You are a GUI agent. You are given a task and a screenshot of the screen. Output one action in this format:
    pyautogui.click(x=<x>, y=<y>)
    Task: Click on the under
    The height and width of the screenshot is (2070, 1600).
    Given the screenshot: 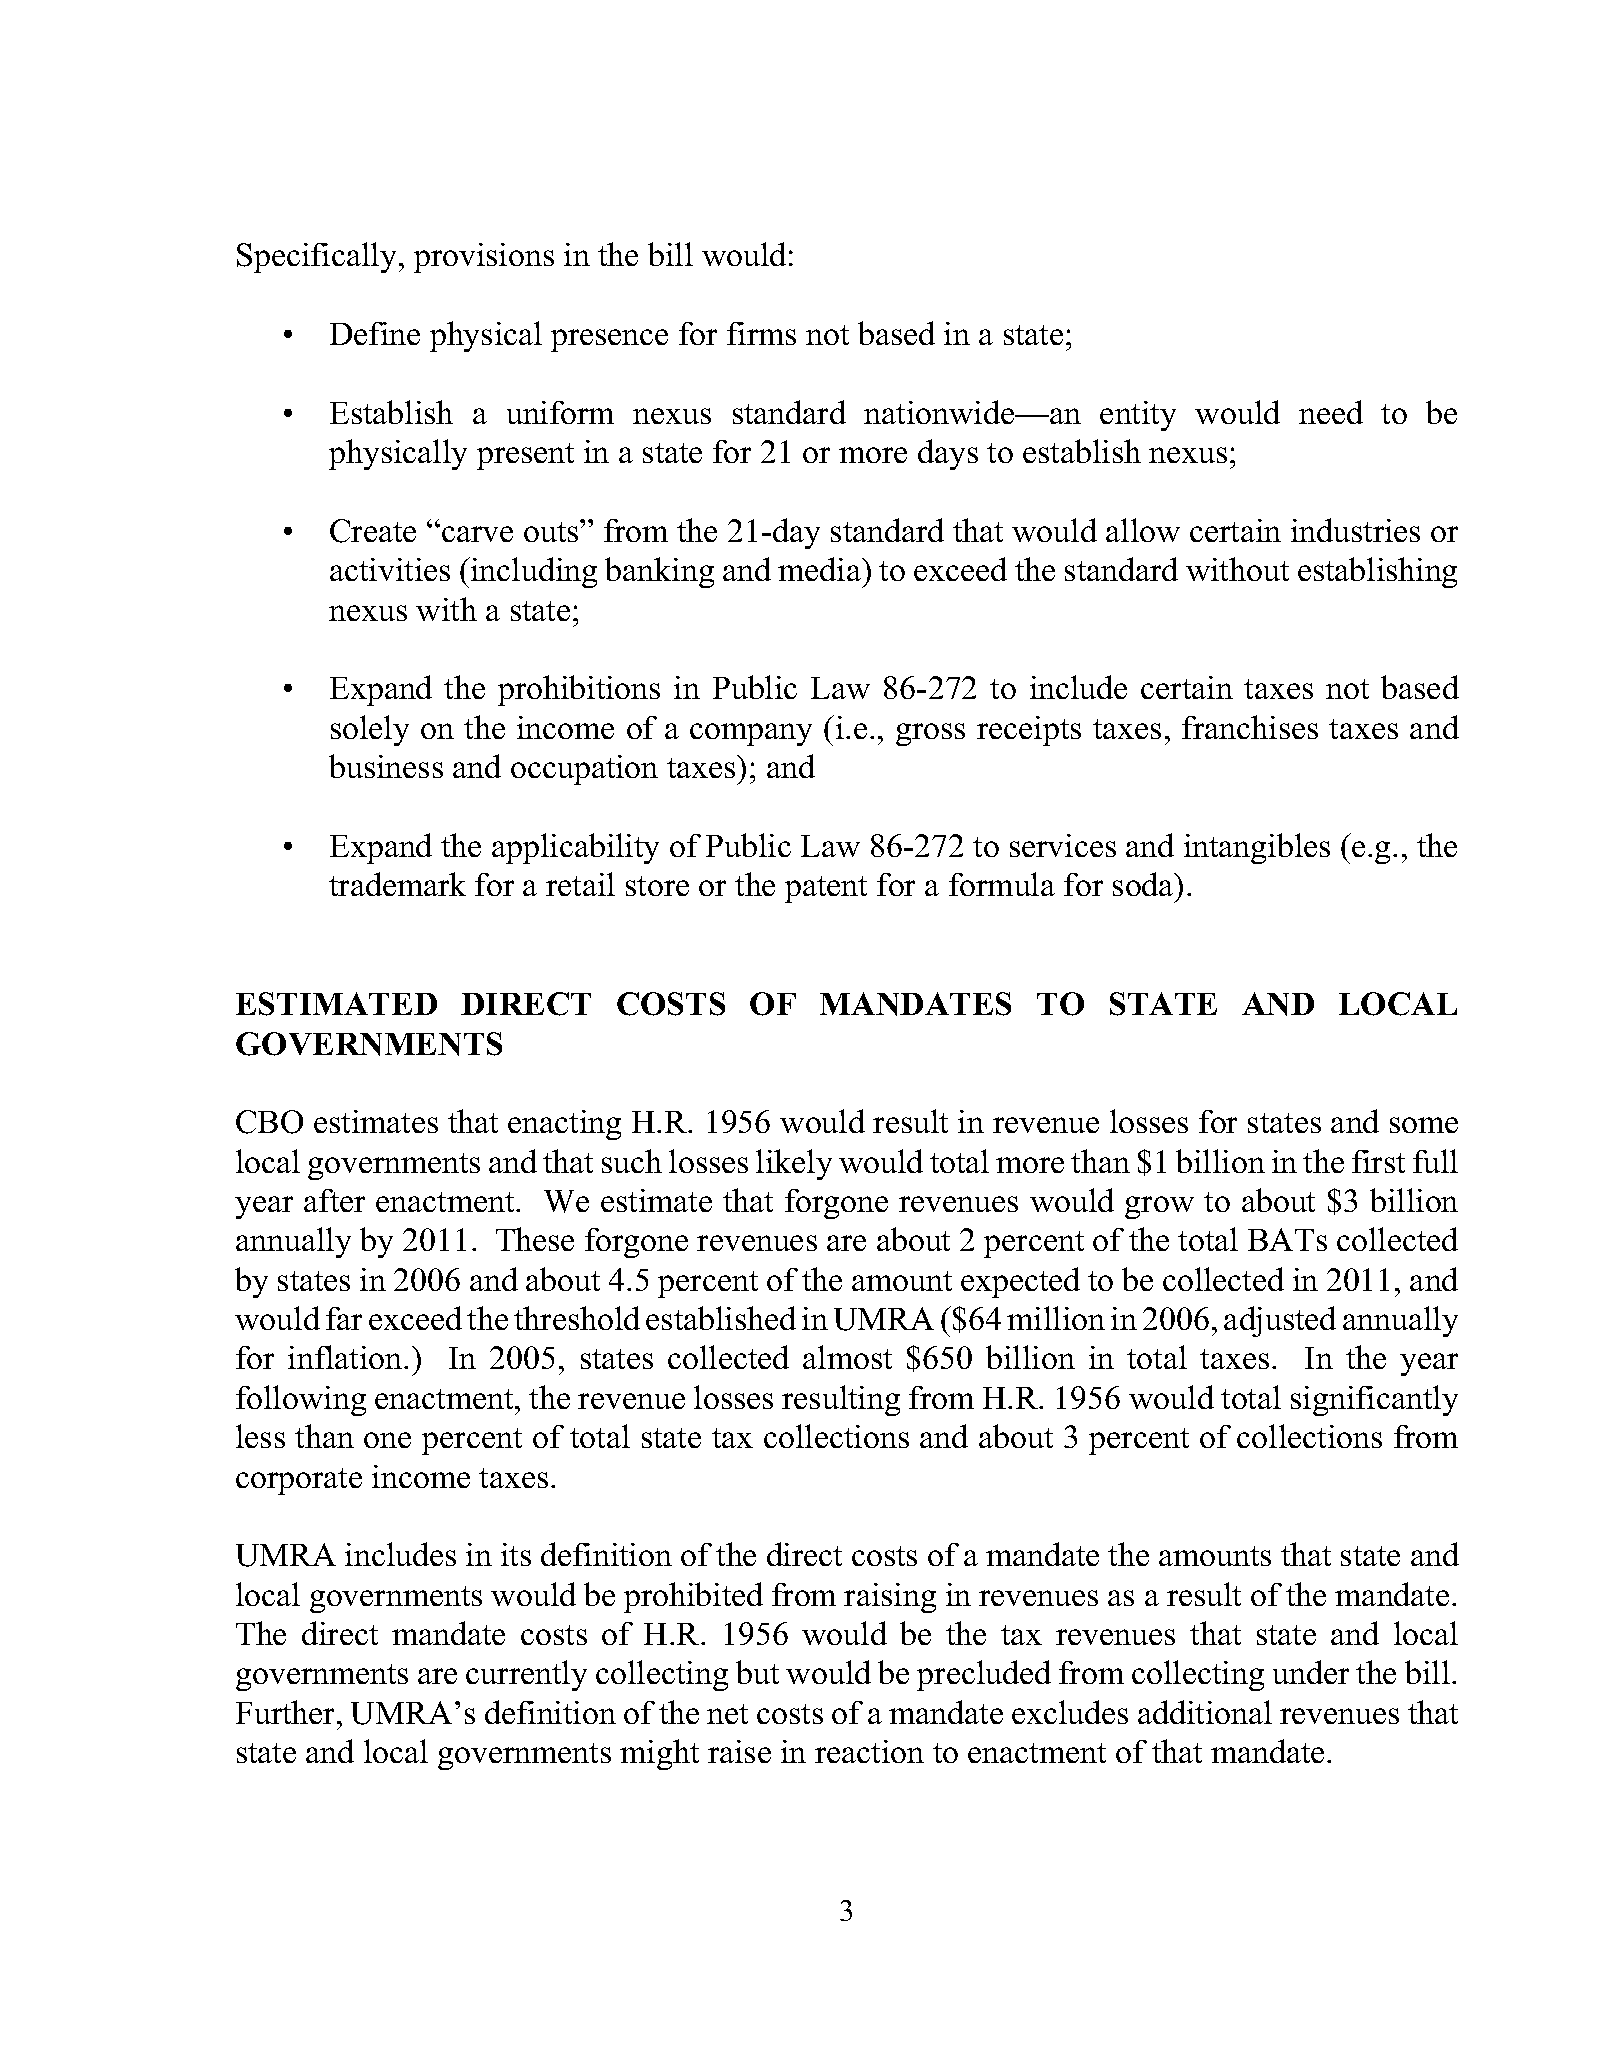 What is the action you would take?
    pyautogui.click(x=1311, y=1672)
